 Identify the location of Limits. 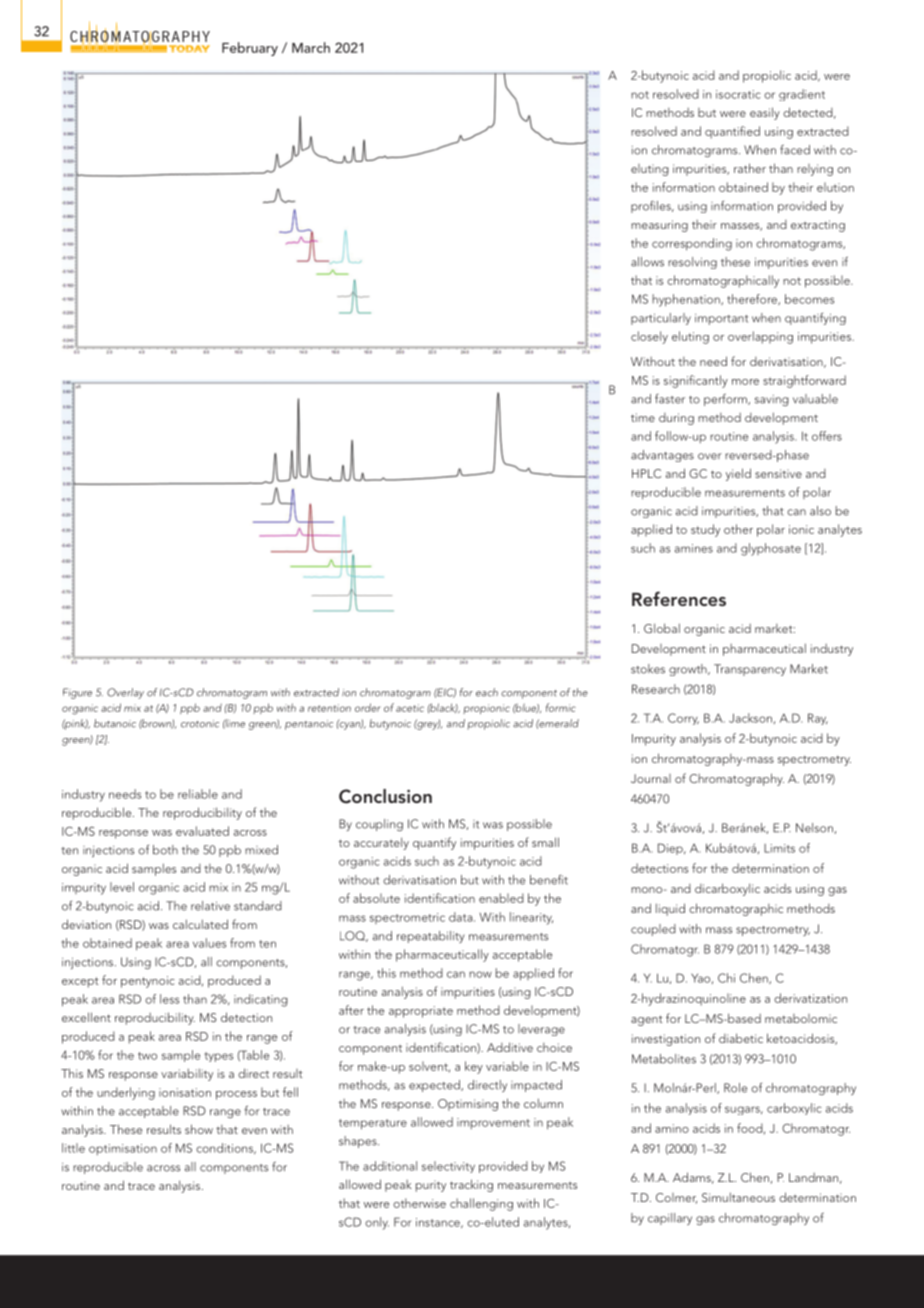
(779, 848).
